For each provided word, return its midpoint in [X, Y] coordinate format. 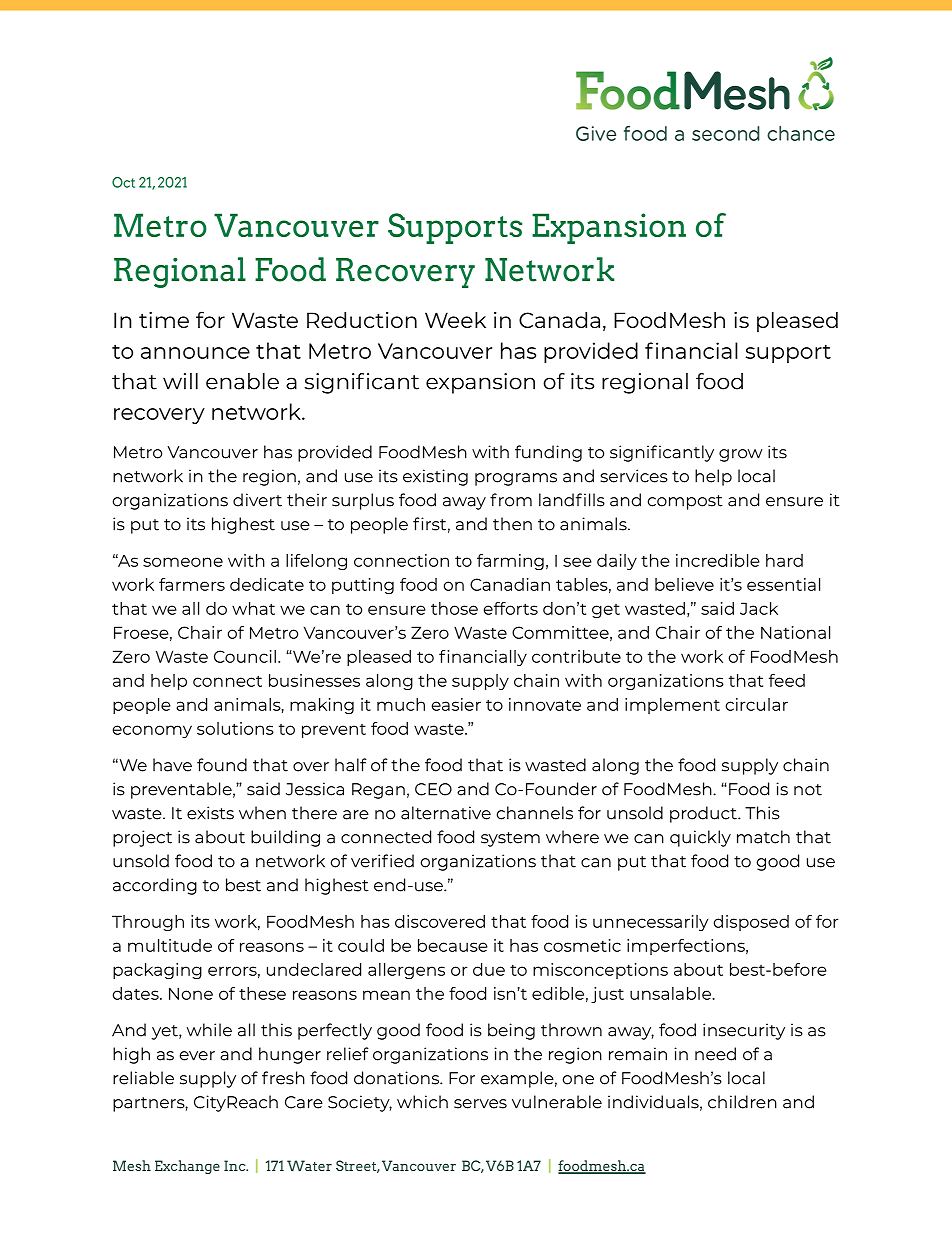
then [512, 524]
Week [455, 320]
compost [685, 502]
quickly [700, 838]
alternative [446, 813]
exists [210, 813]
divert [257, 500]
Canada [559, 320]
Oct [123, 182]
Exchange [187, 1167]
